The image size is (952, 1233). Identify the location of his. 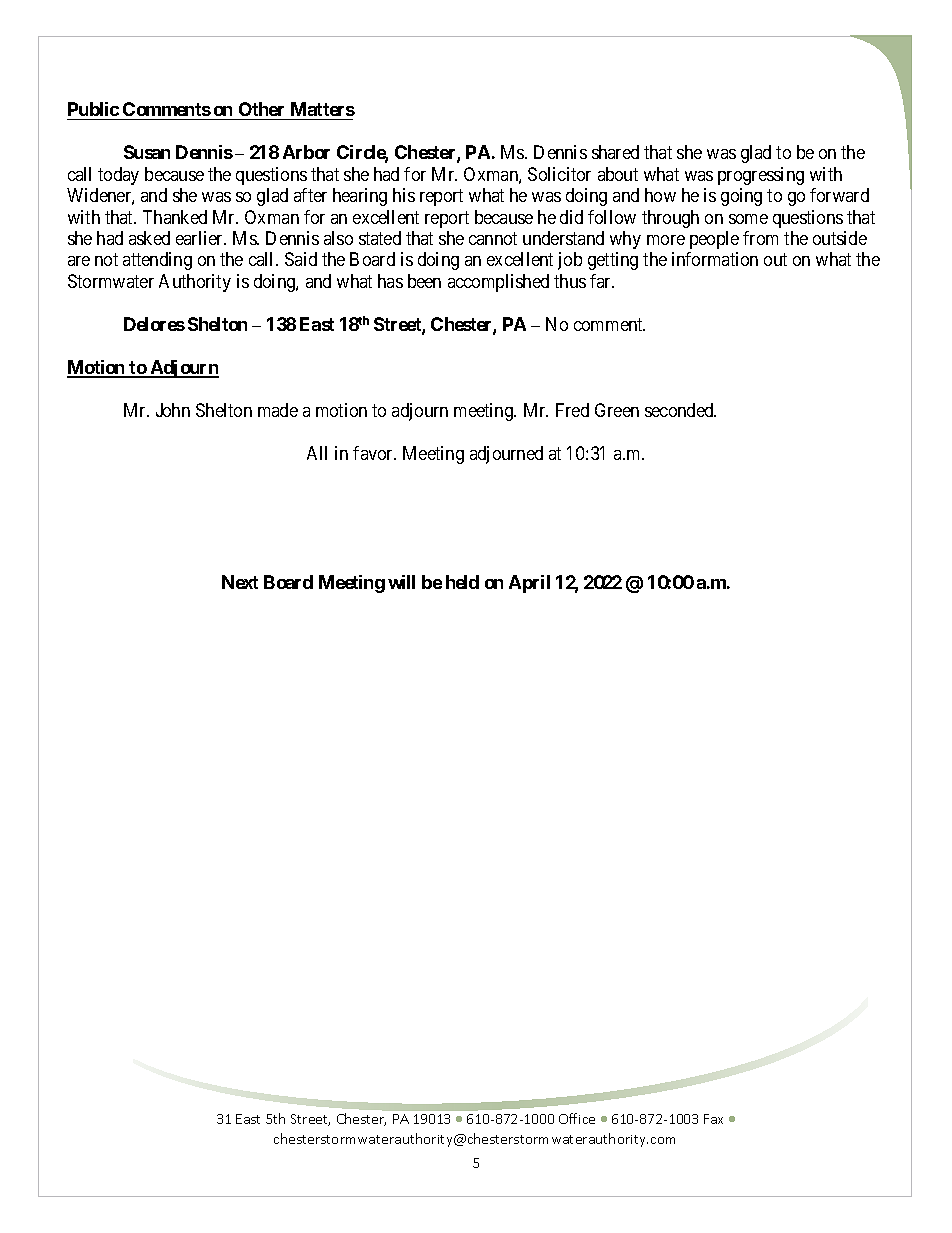
(404, 195).
